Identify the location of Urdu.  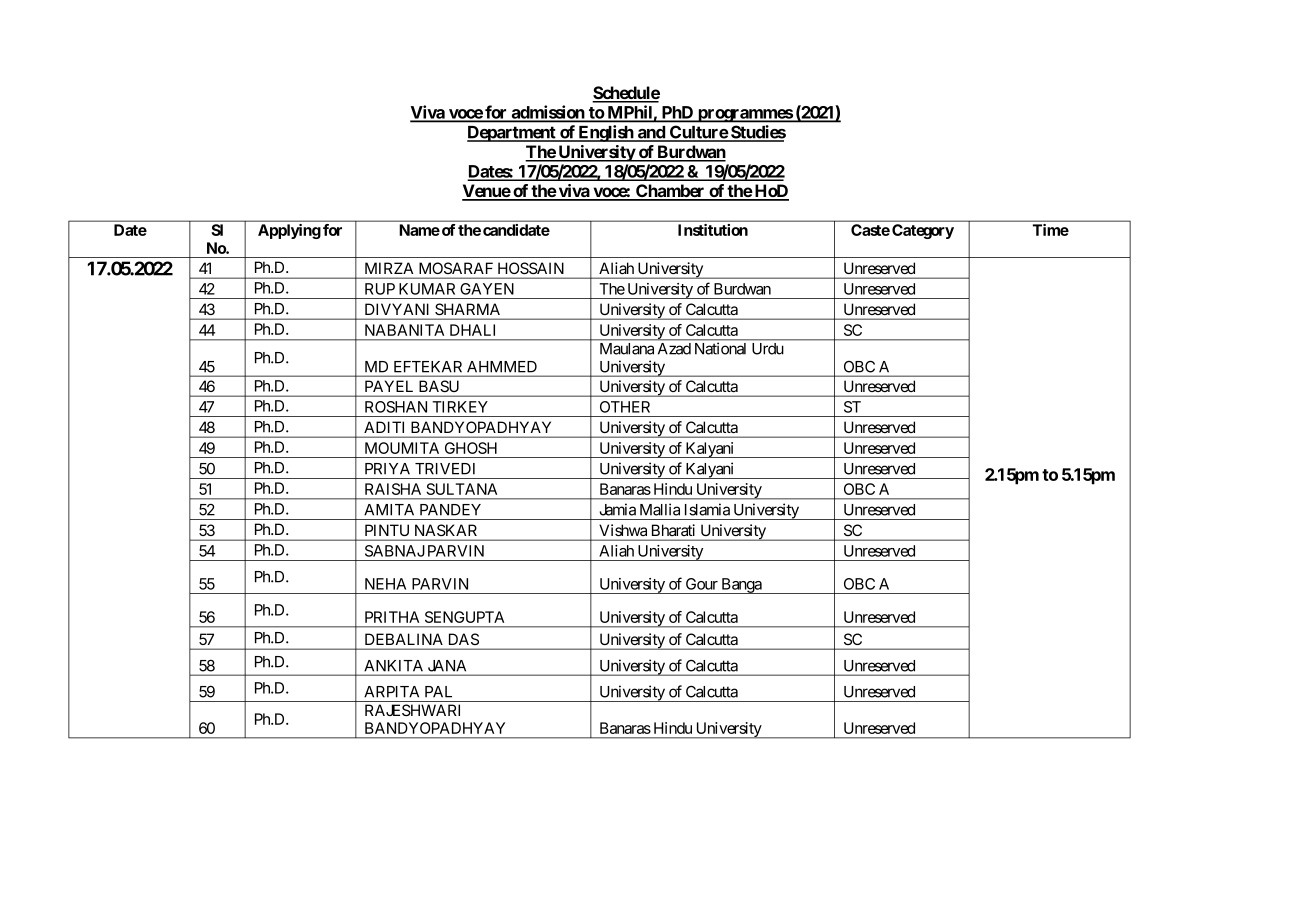
(767, 349).
